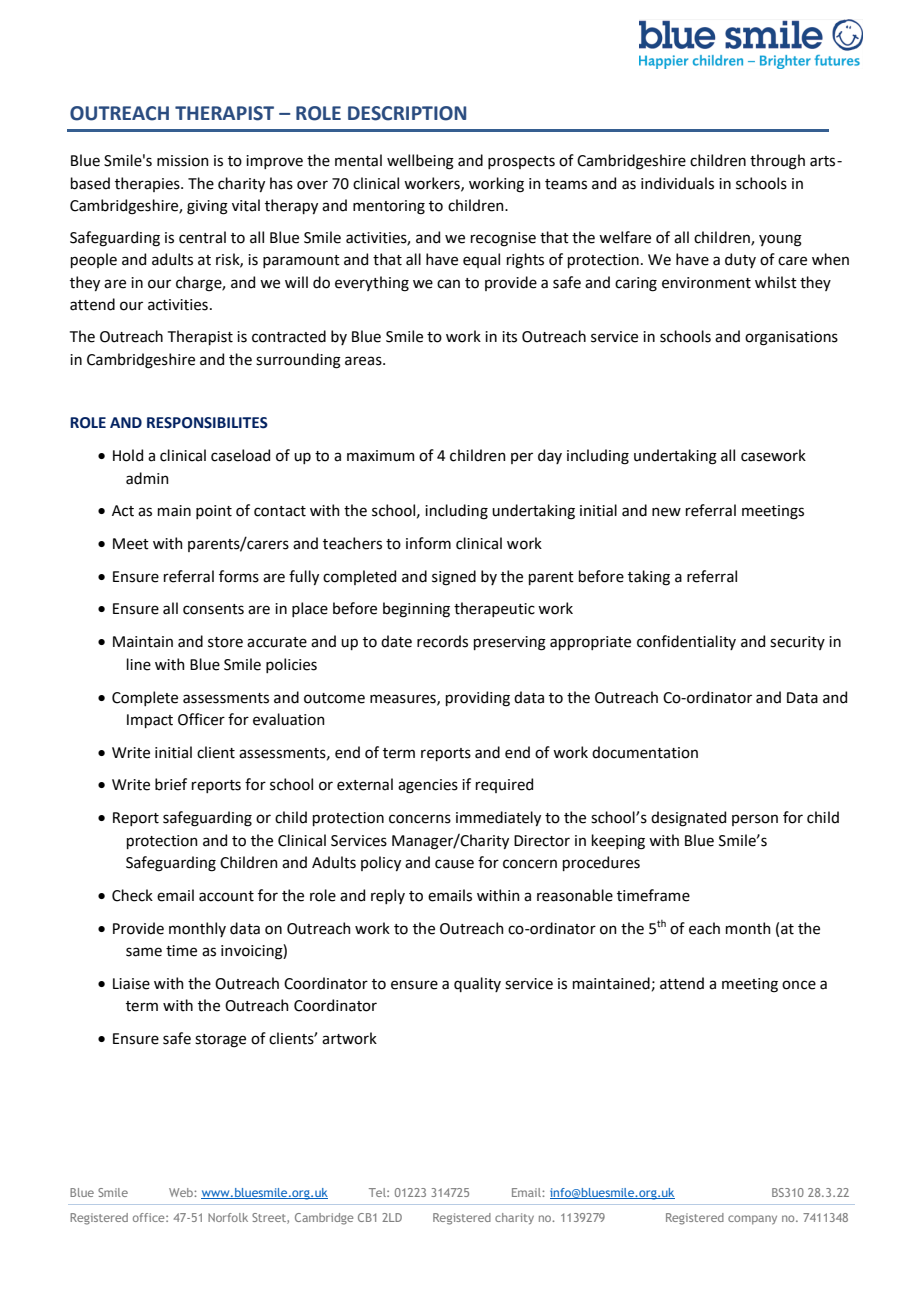  What do you see at coordinates (182, 1192) in the document?
I see `Web` at bounding box center [182, 1192].
